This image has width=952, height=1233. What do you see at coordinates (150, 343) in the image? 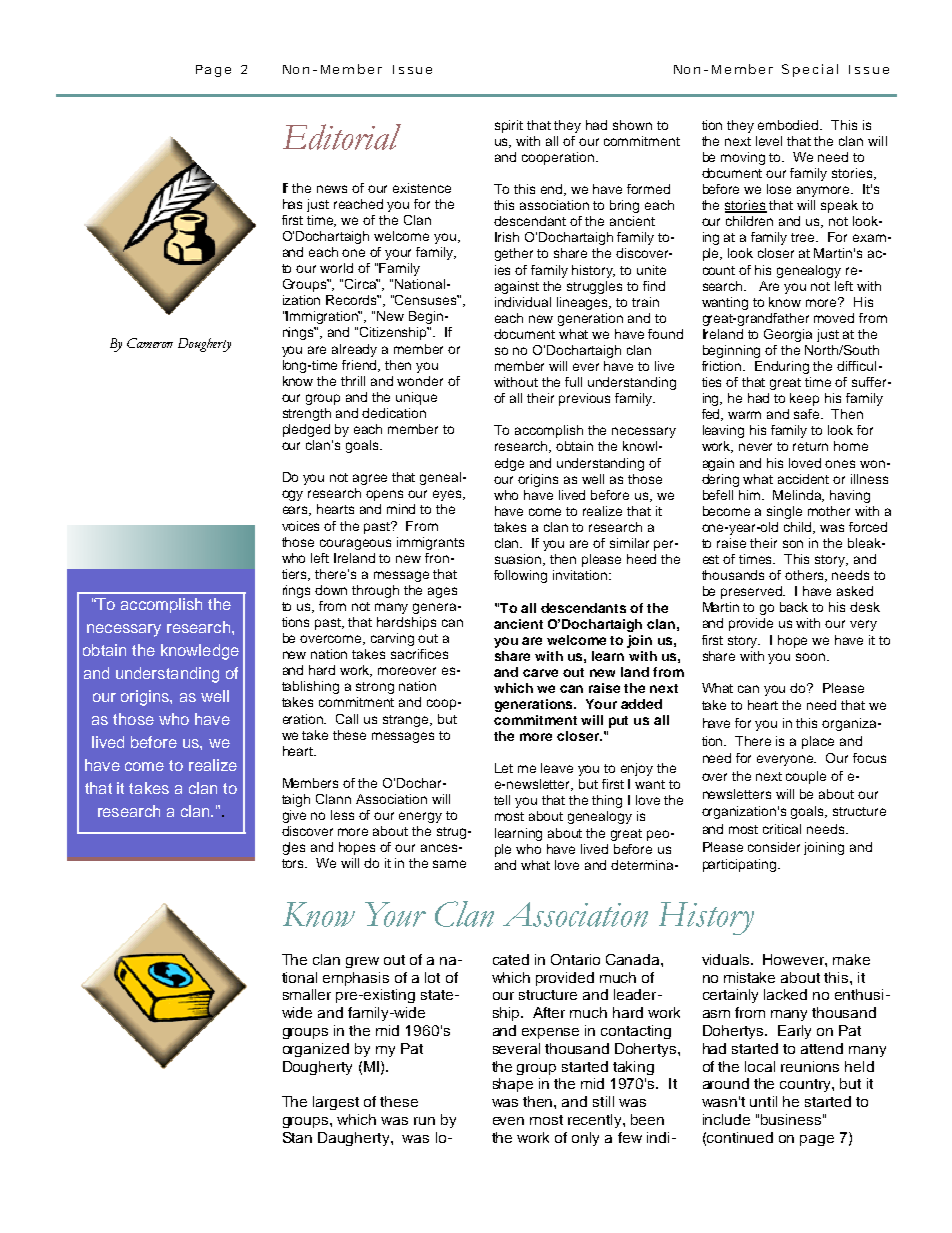
I see `Cameron` at bounding box center [150, 343].
